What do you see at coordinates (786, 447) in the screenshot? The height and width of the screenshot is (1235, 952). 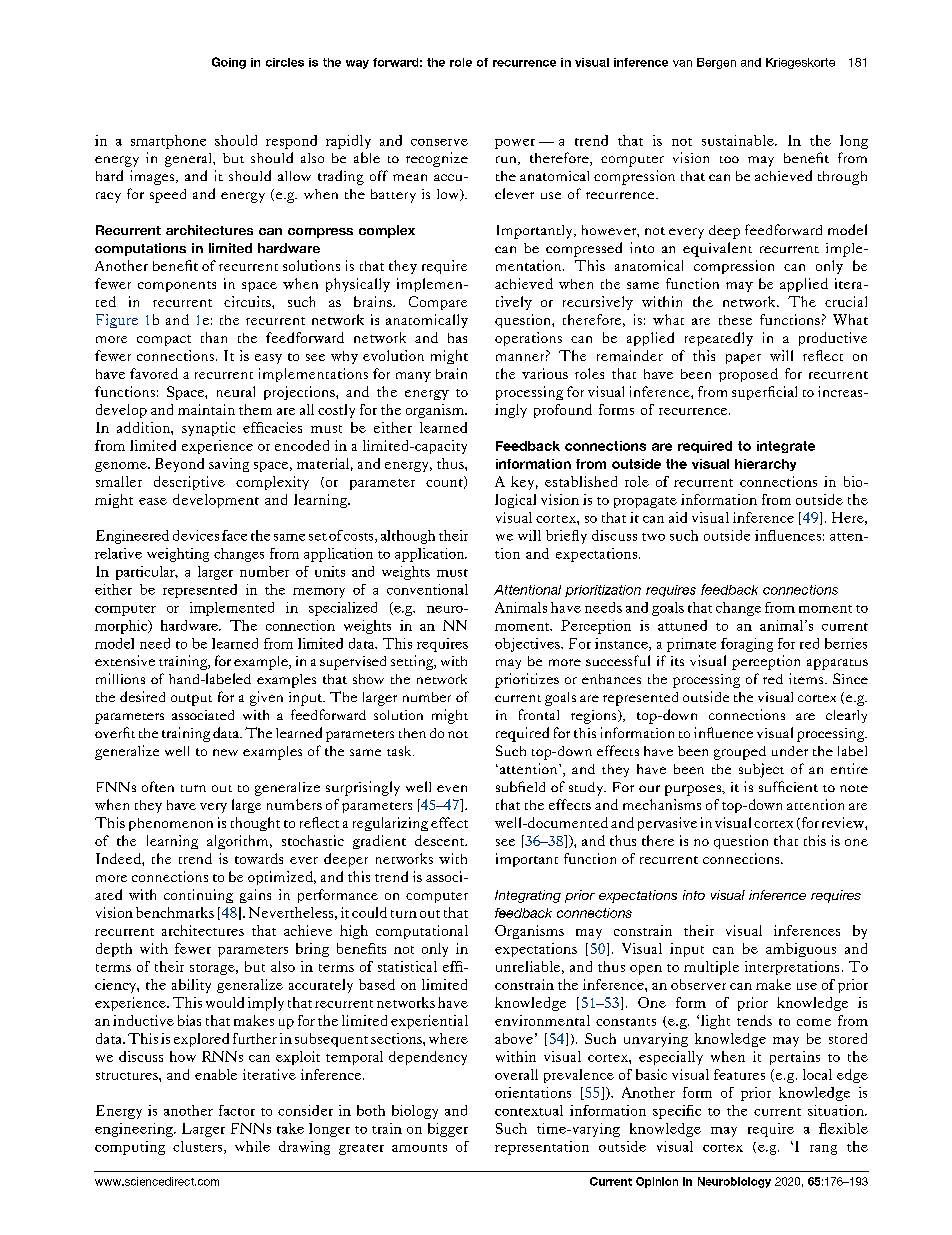 I see `integrate` at bounding box center [786, 447].
